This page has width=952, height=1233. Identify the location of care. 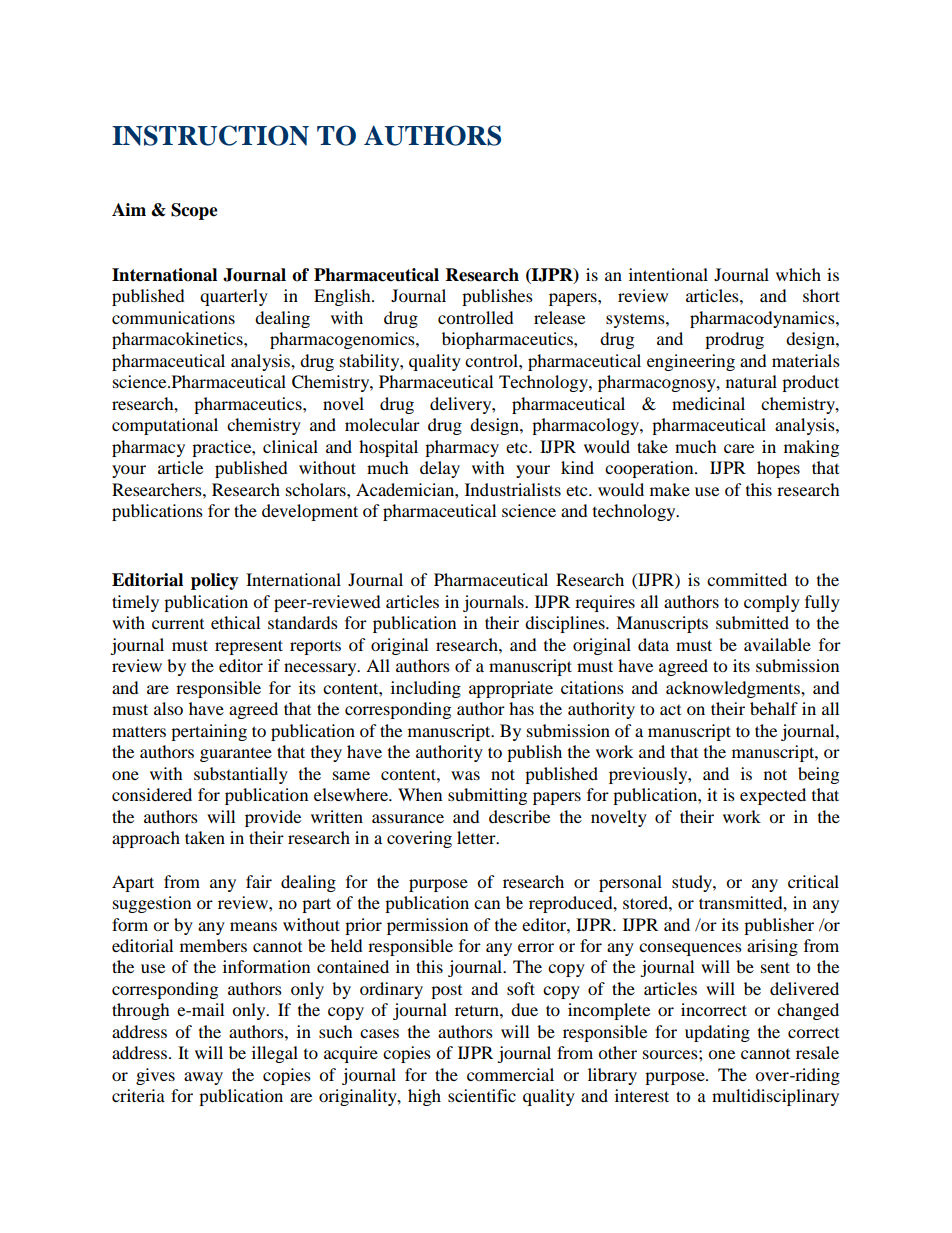
(739, 448).
